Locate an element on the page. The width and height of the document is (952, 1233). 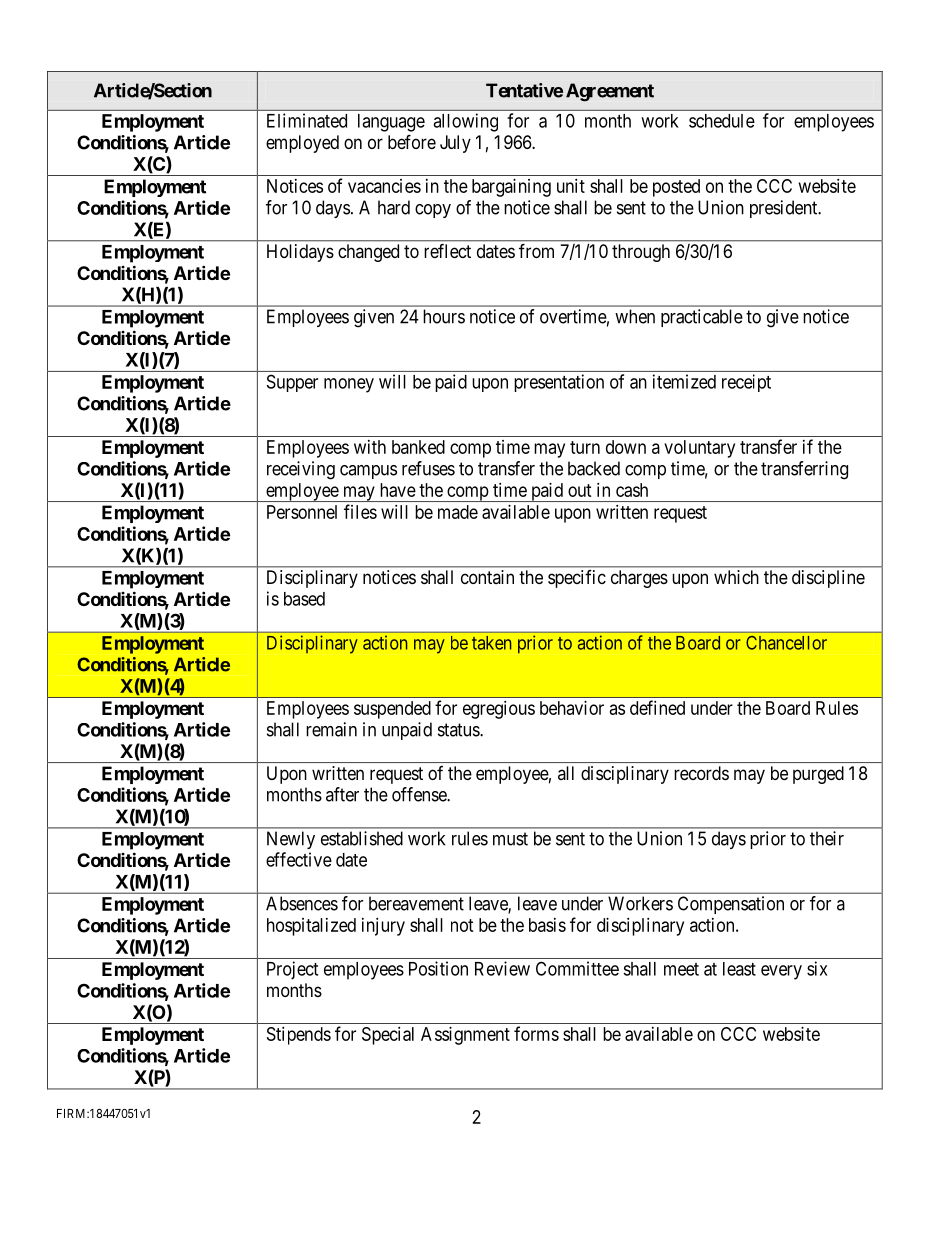
Agreement is located at coordinates (610, 92).
